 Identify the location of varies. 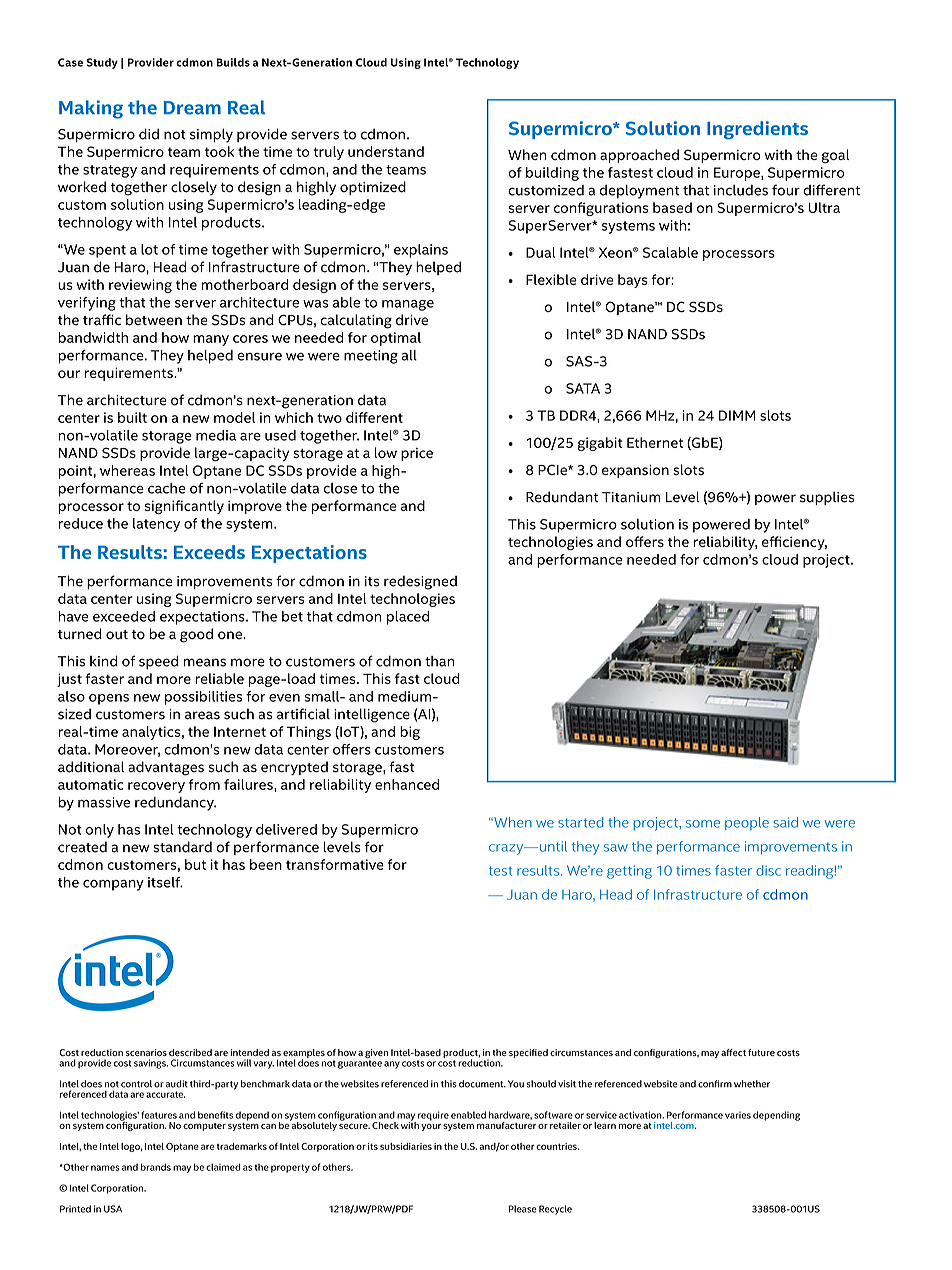
(738, 1115).
